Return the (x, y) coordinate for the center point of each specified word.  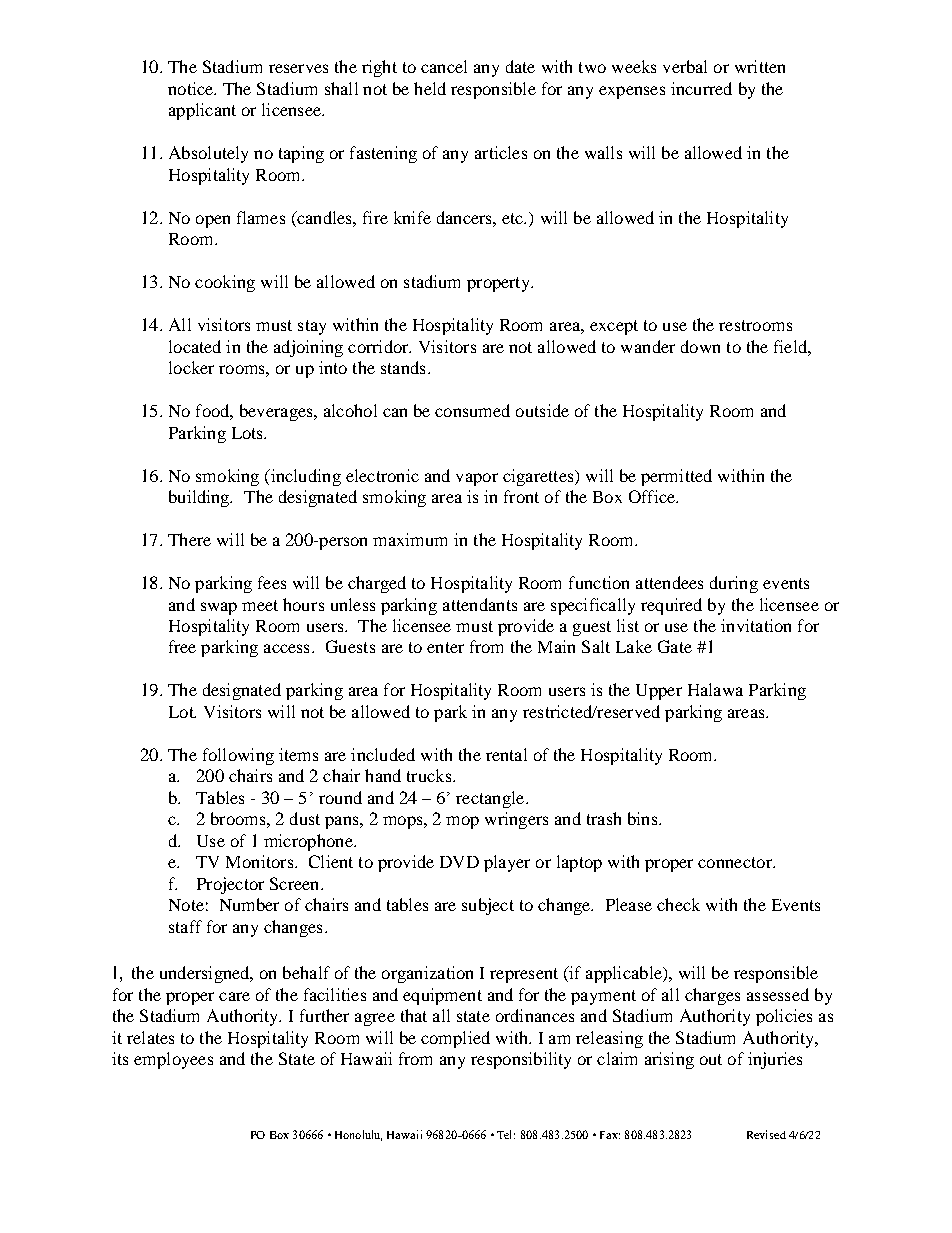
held (430, 88)
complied (455, 1039)
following (238, 756)
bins (644, 818)
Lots (248, 433)
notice (192, 88)
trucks (430, 775)
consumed (472, 410)
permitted (676, 477)
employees (173, 1060)
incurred (701, 88)
